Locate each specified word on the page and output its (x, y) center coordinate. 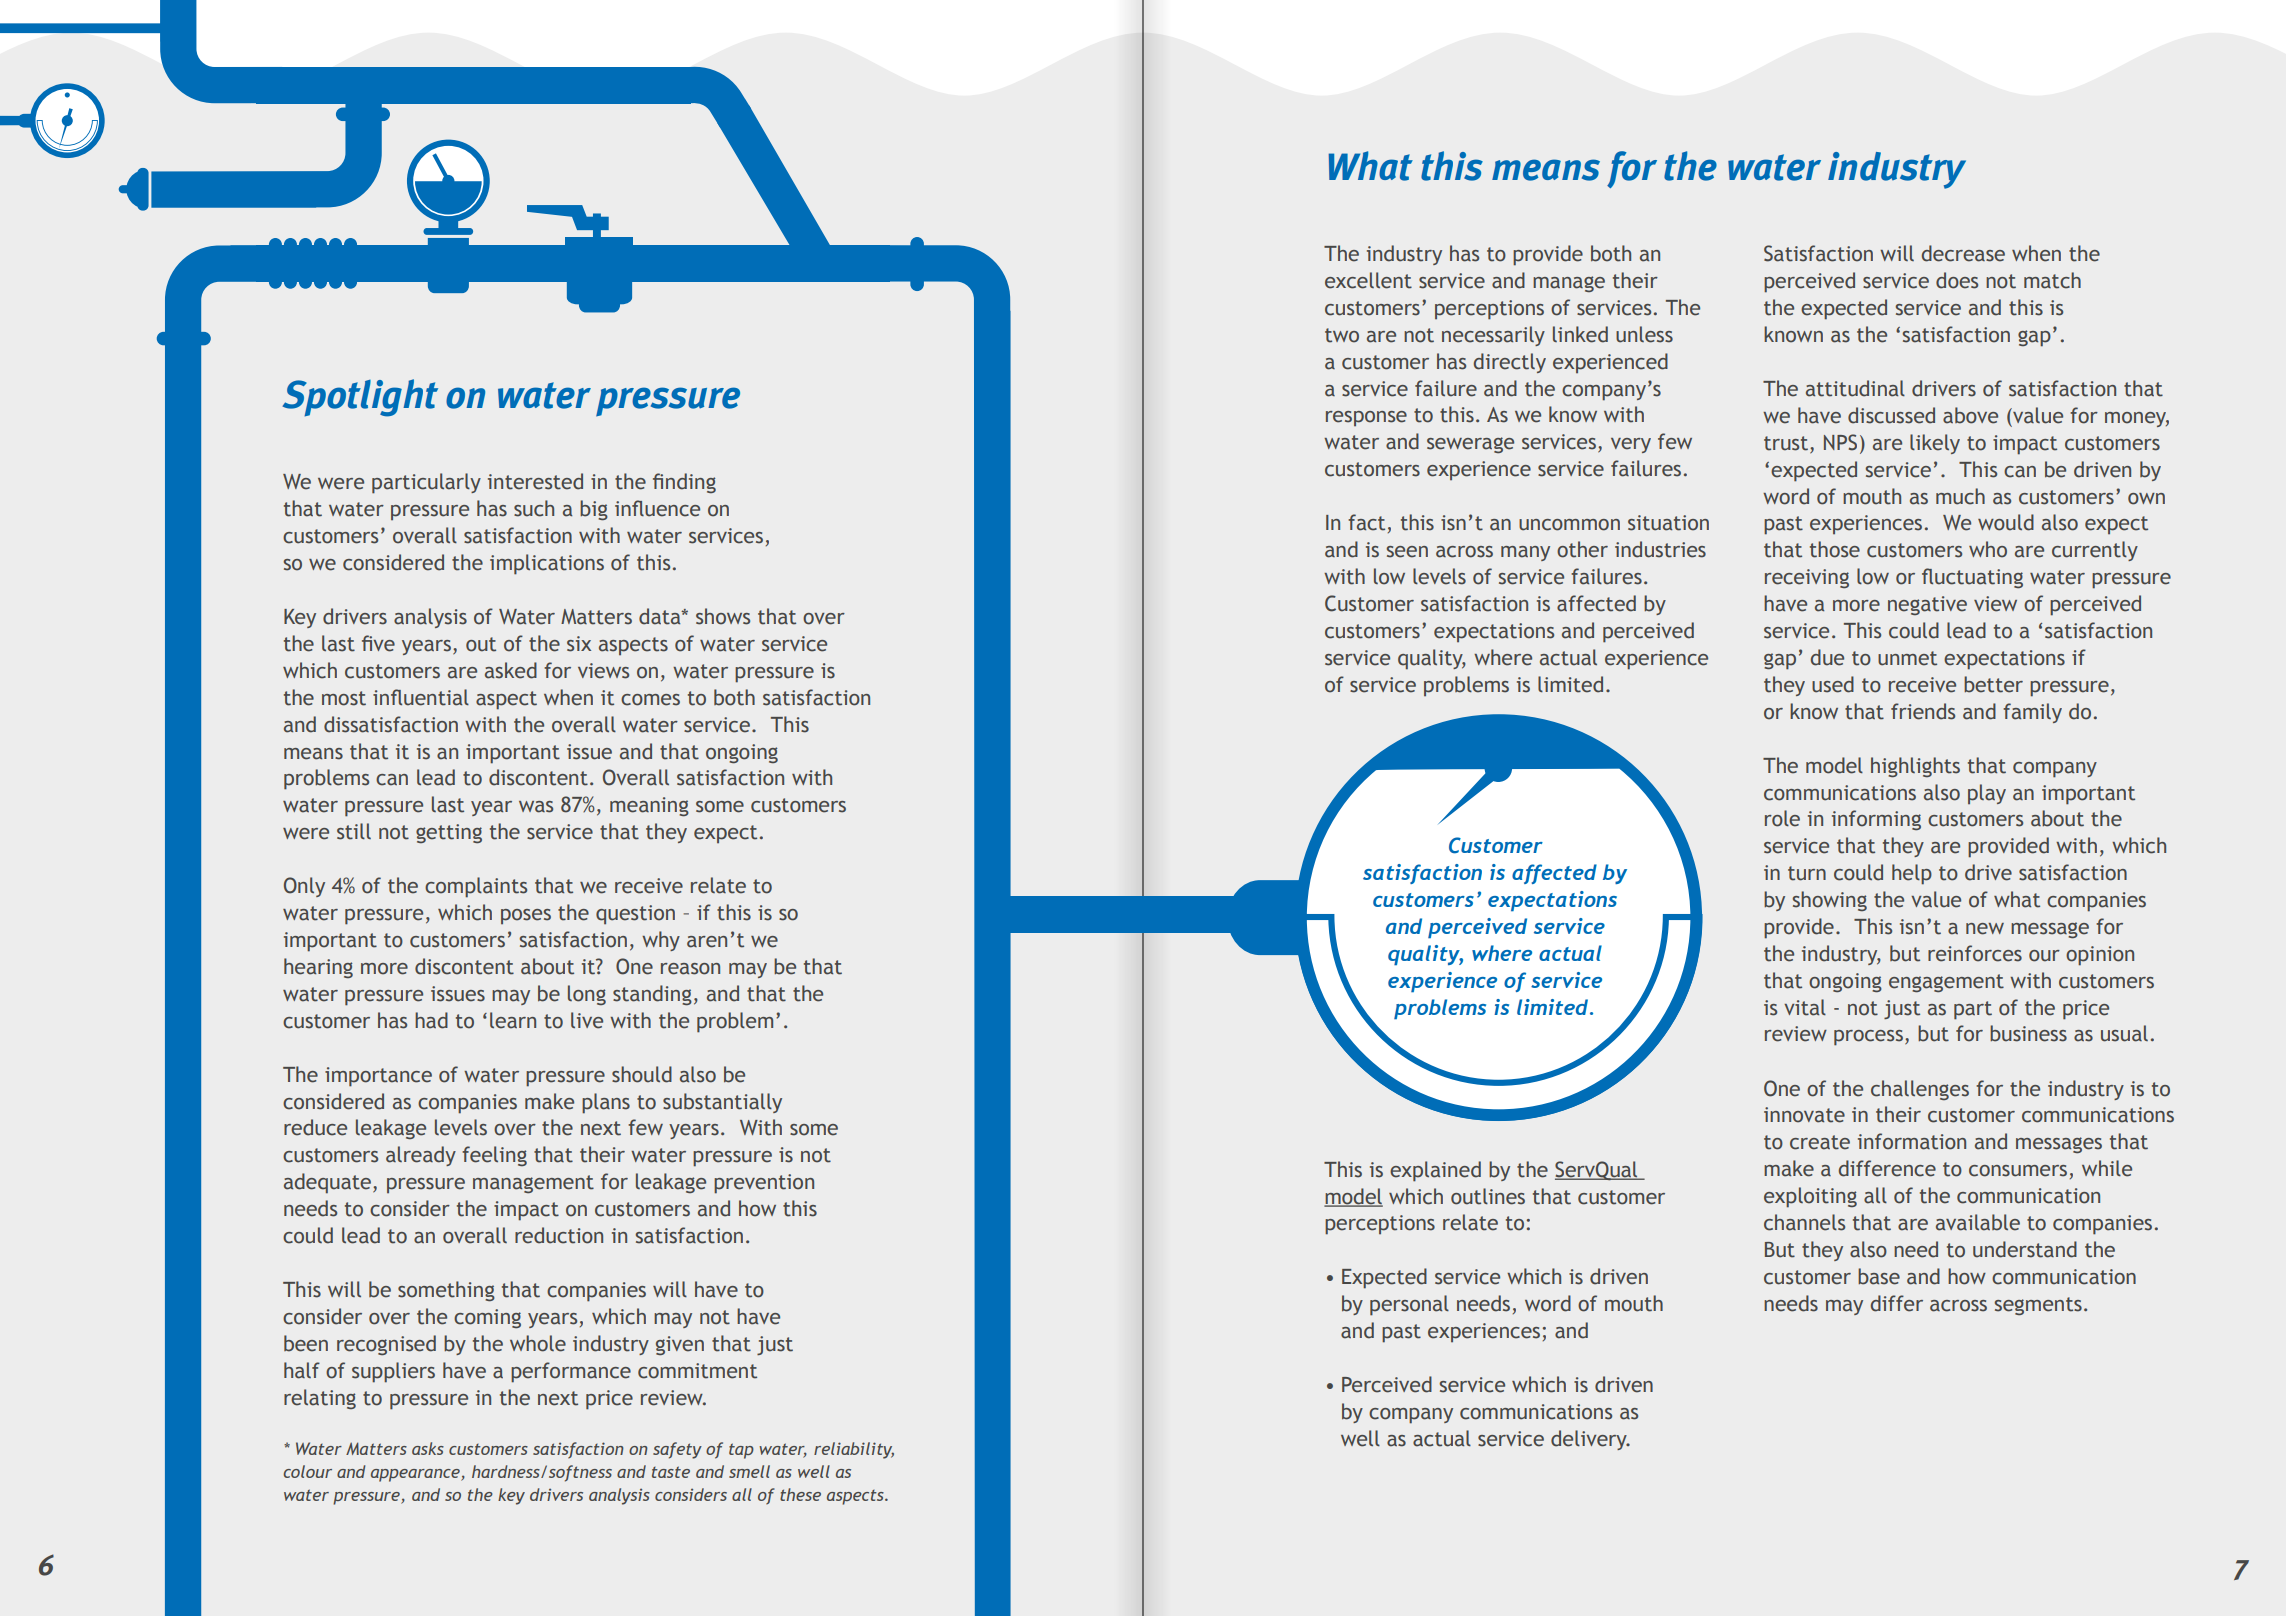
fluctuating (1972, 578)
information (1912, 1141)
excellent (1368, 280)
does (1957, 280)
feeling (494, 1156)
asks (428, 1448)
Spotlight (360, 398)
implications (547, 564)
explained (1435, 1171)
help (1912, 874)
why (661, 941)
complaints (476, 887)
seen (1407, 552)
